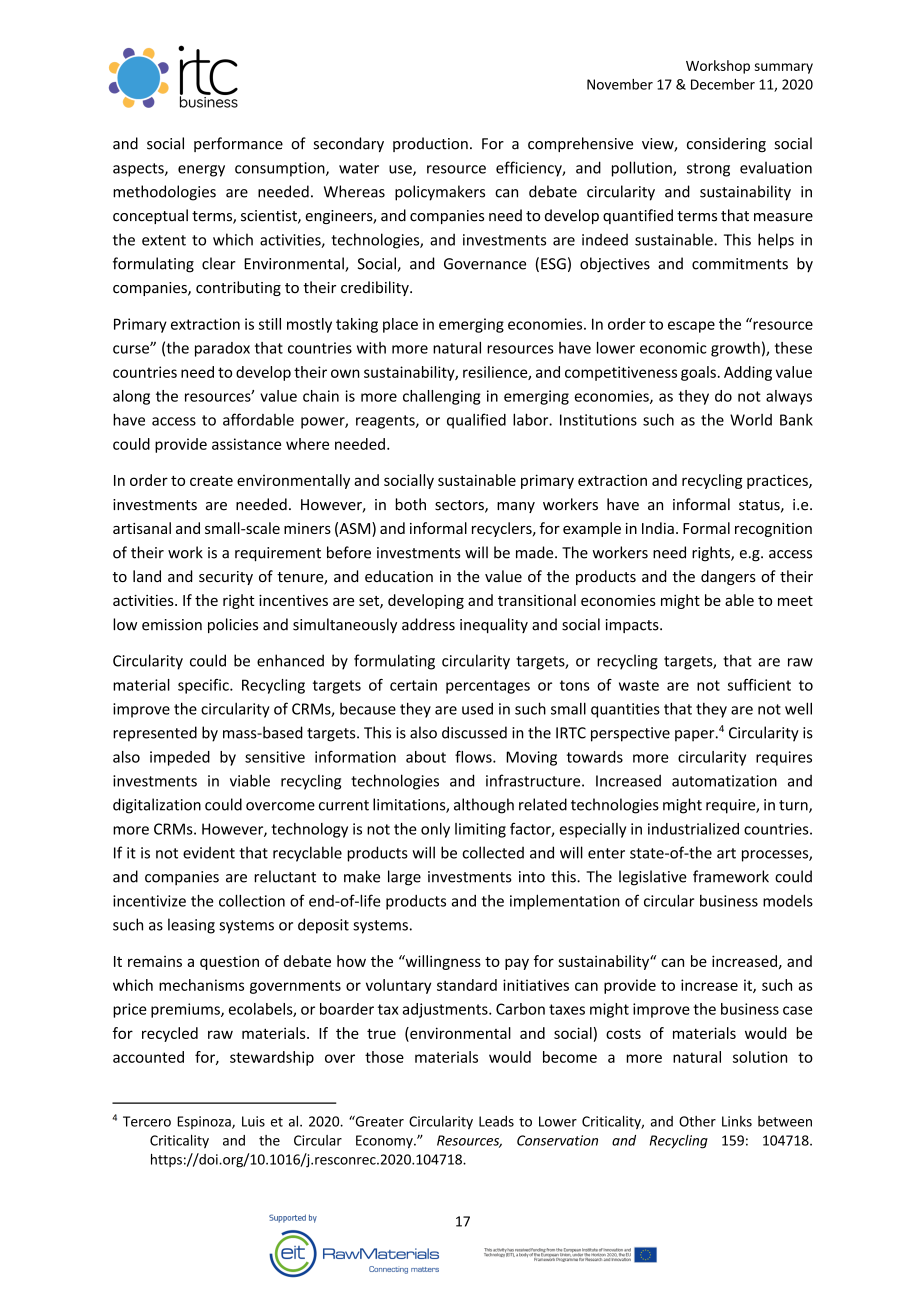  I want to click on policies, so click(233, 625).
